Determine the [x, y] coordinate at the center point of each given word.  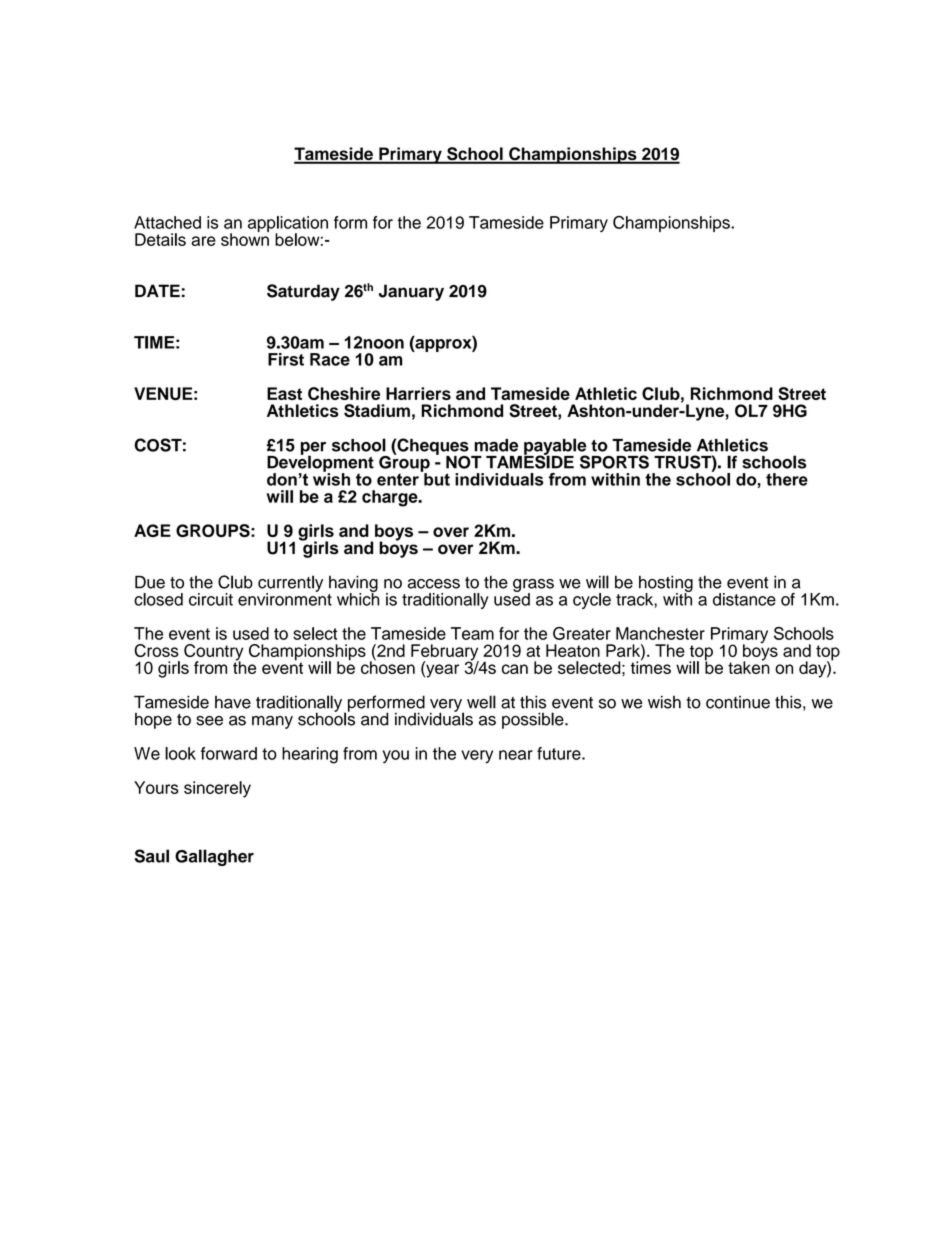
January [411, 292]
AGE [152, 530]
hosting [666, 585]
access [434, 584]
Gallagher [214, 857]
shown [245, 238]
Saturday [303, 292]
